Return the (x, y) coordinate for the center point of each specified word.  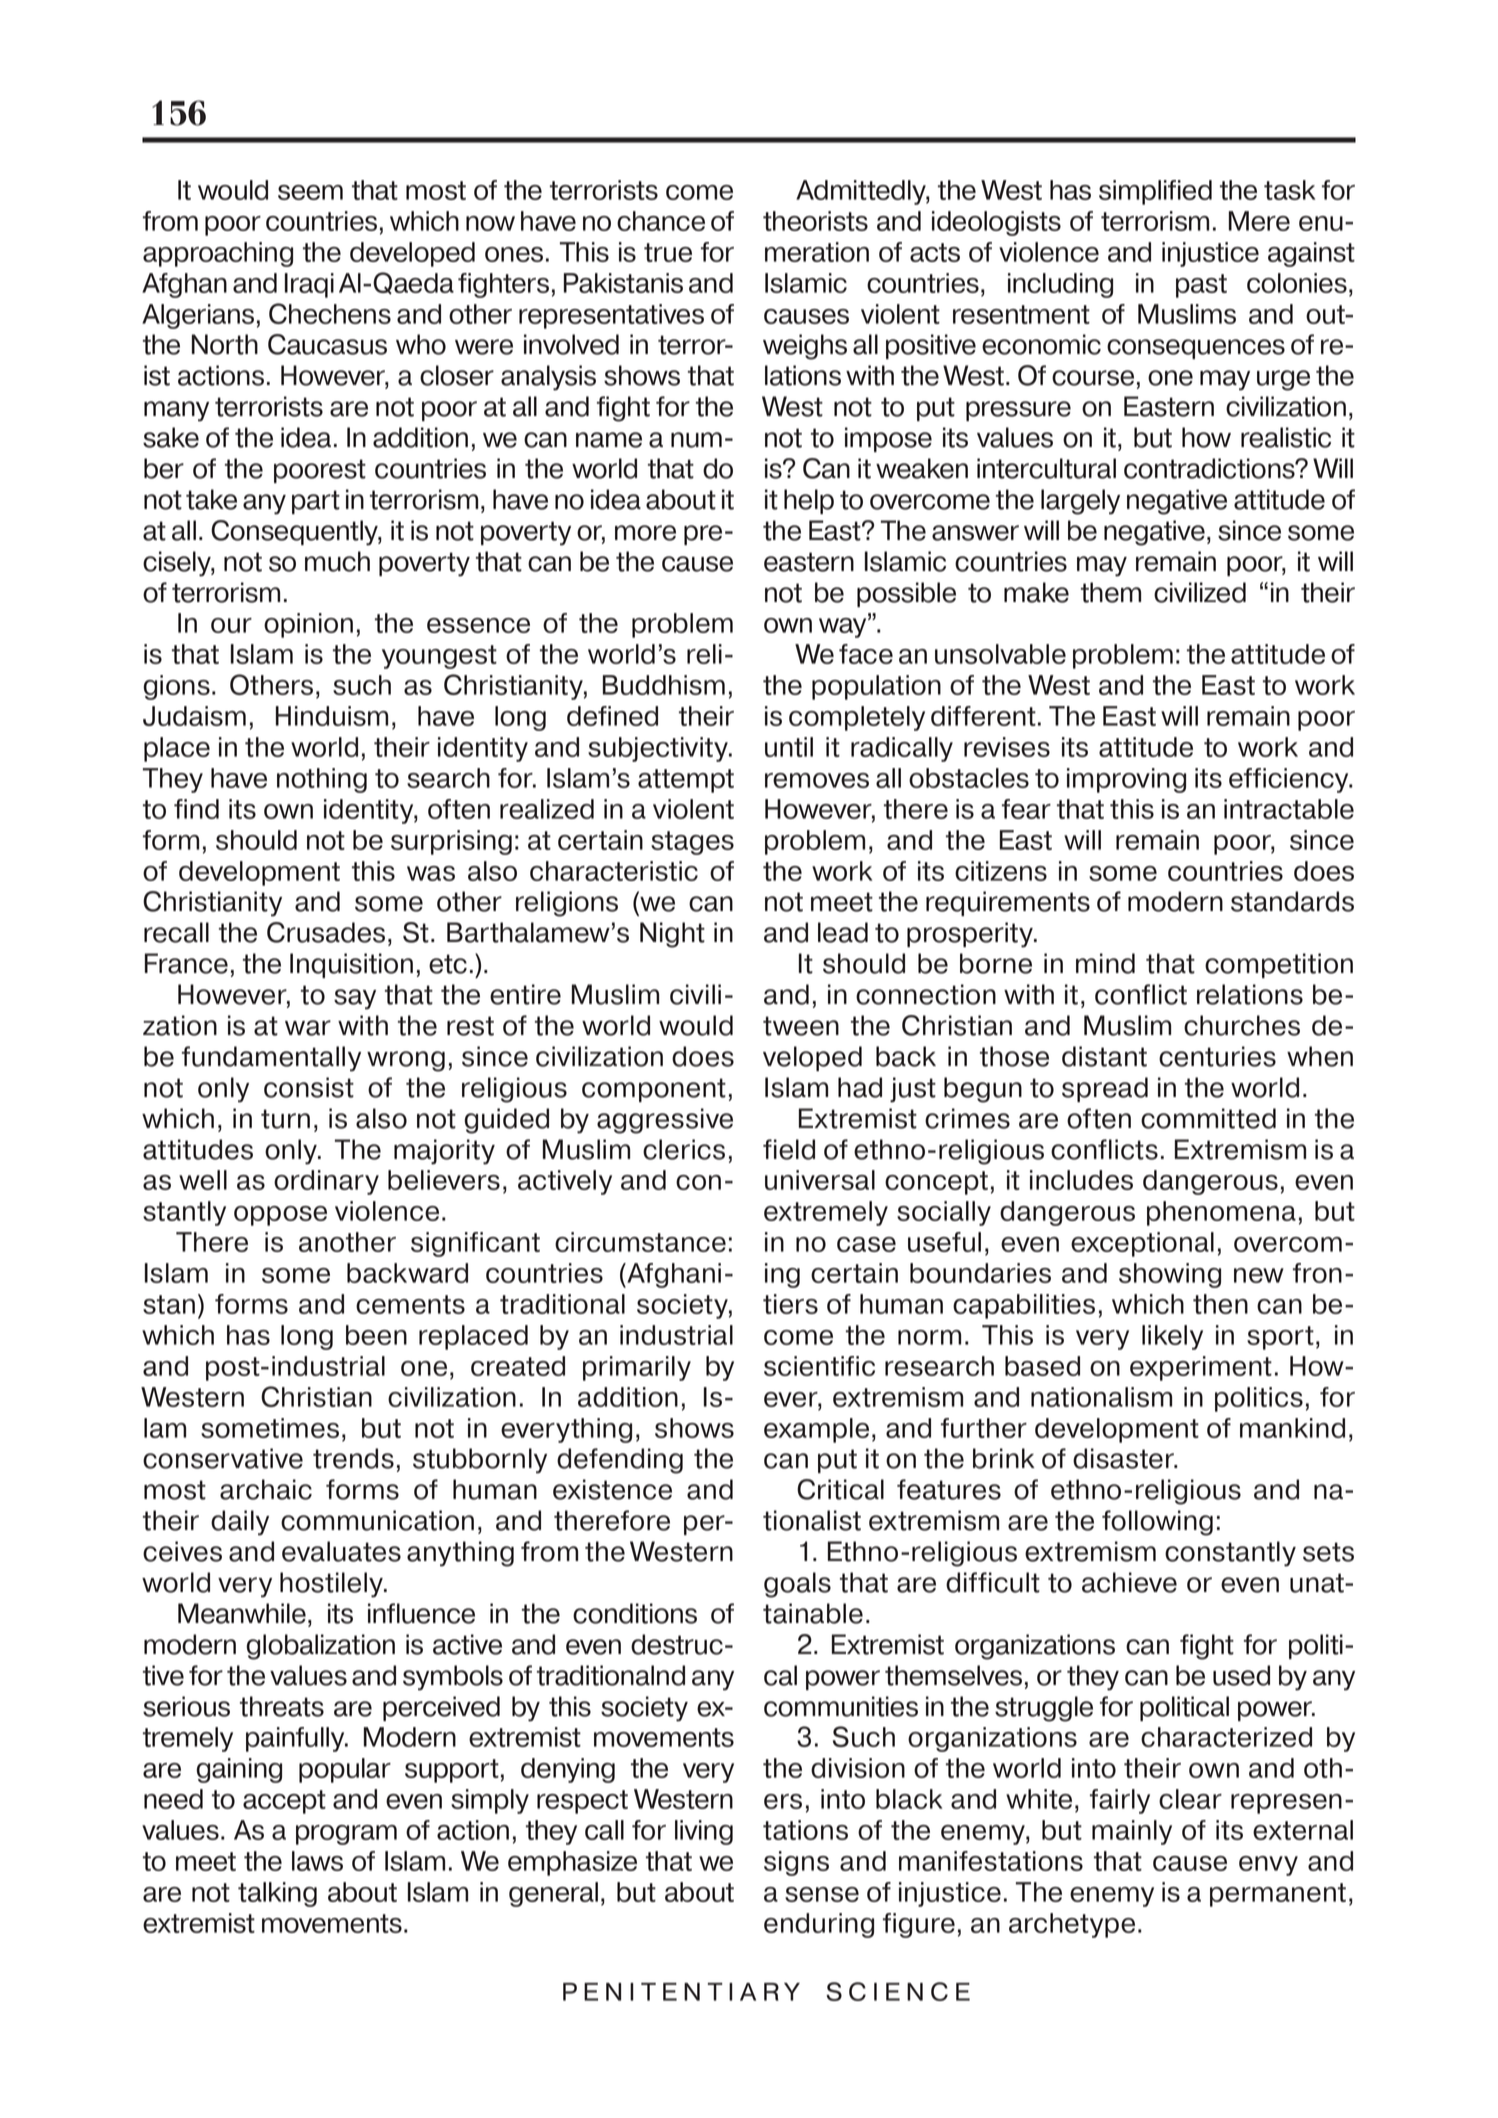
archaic (266, 1489)
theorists (815, 221)
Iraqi (309, 285)
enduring (819, 1925)
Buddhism (664, 685)
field (789, 1149)
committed (1208, 1118)
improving (1126, 780)
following (1157, 1523)
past (1201, 286)
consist (309, 1087)
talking (277, 1894)
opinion (308, 625)
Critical (840, 1489)
